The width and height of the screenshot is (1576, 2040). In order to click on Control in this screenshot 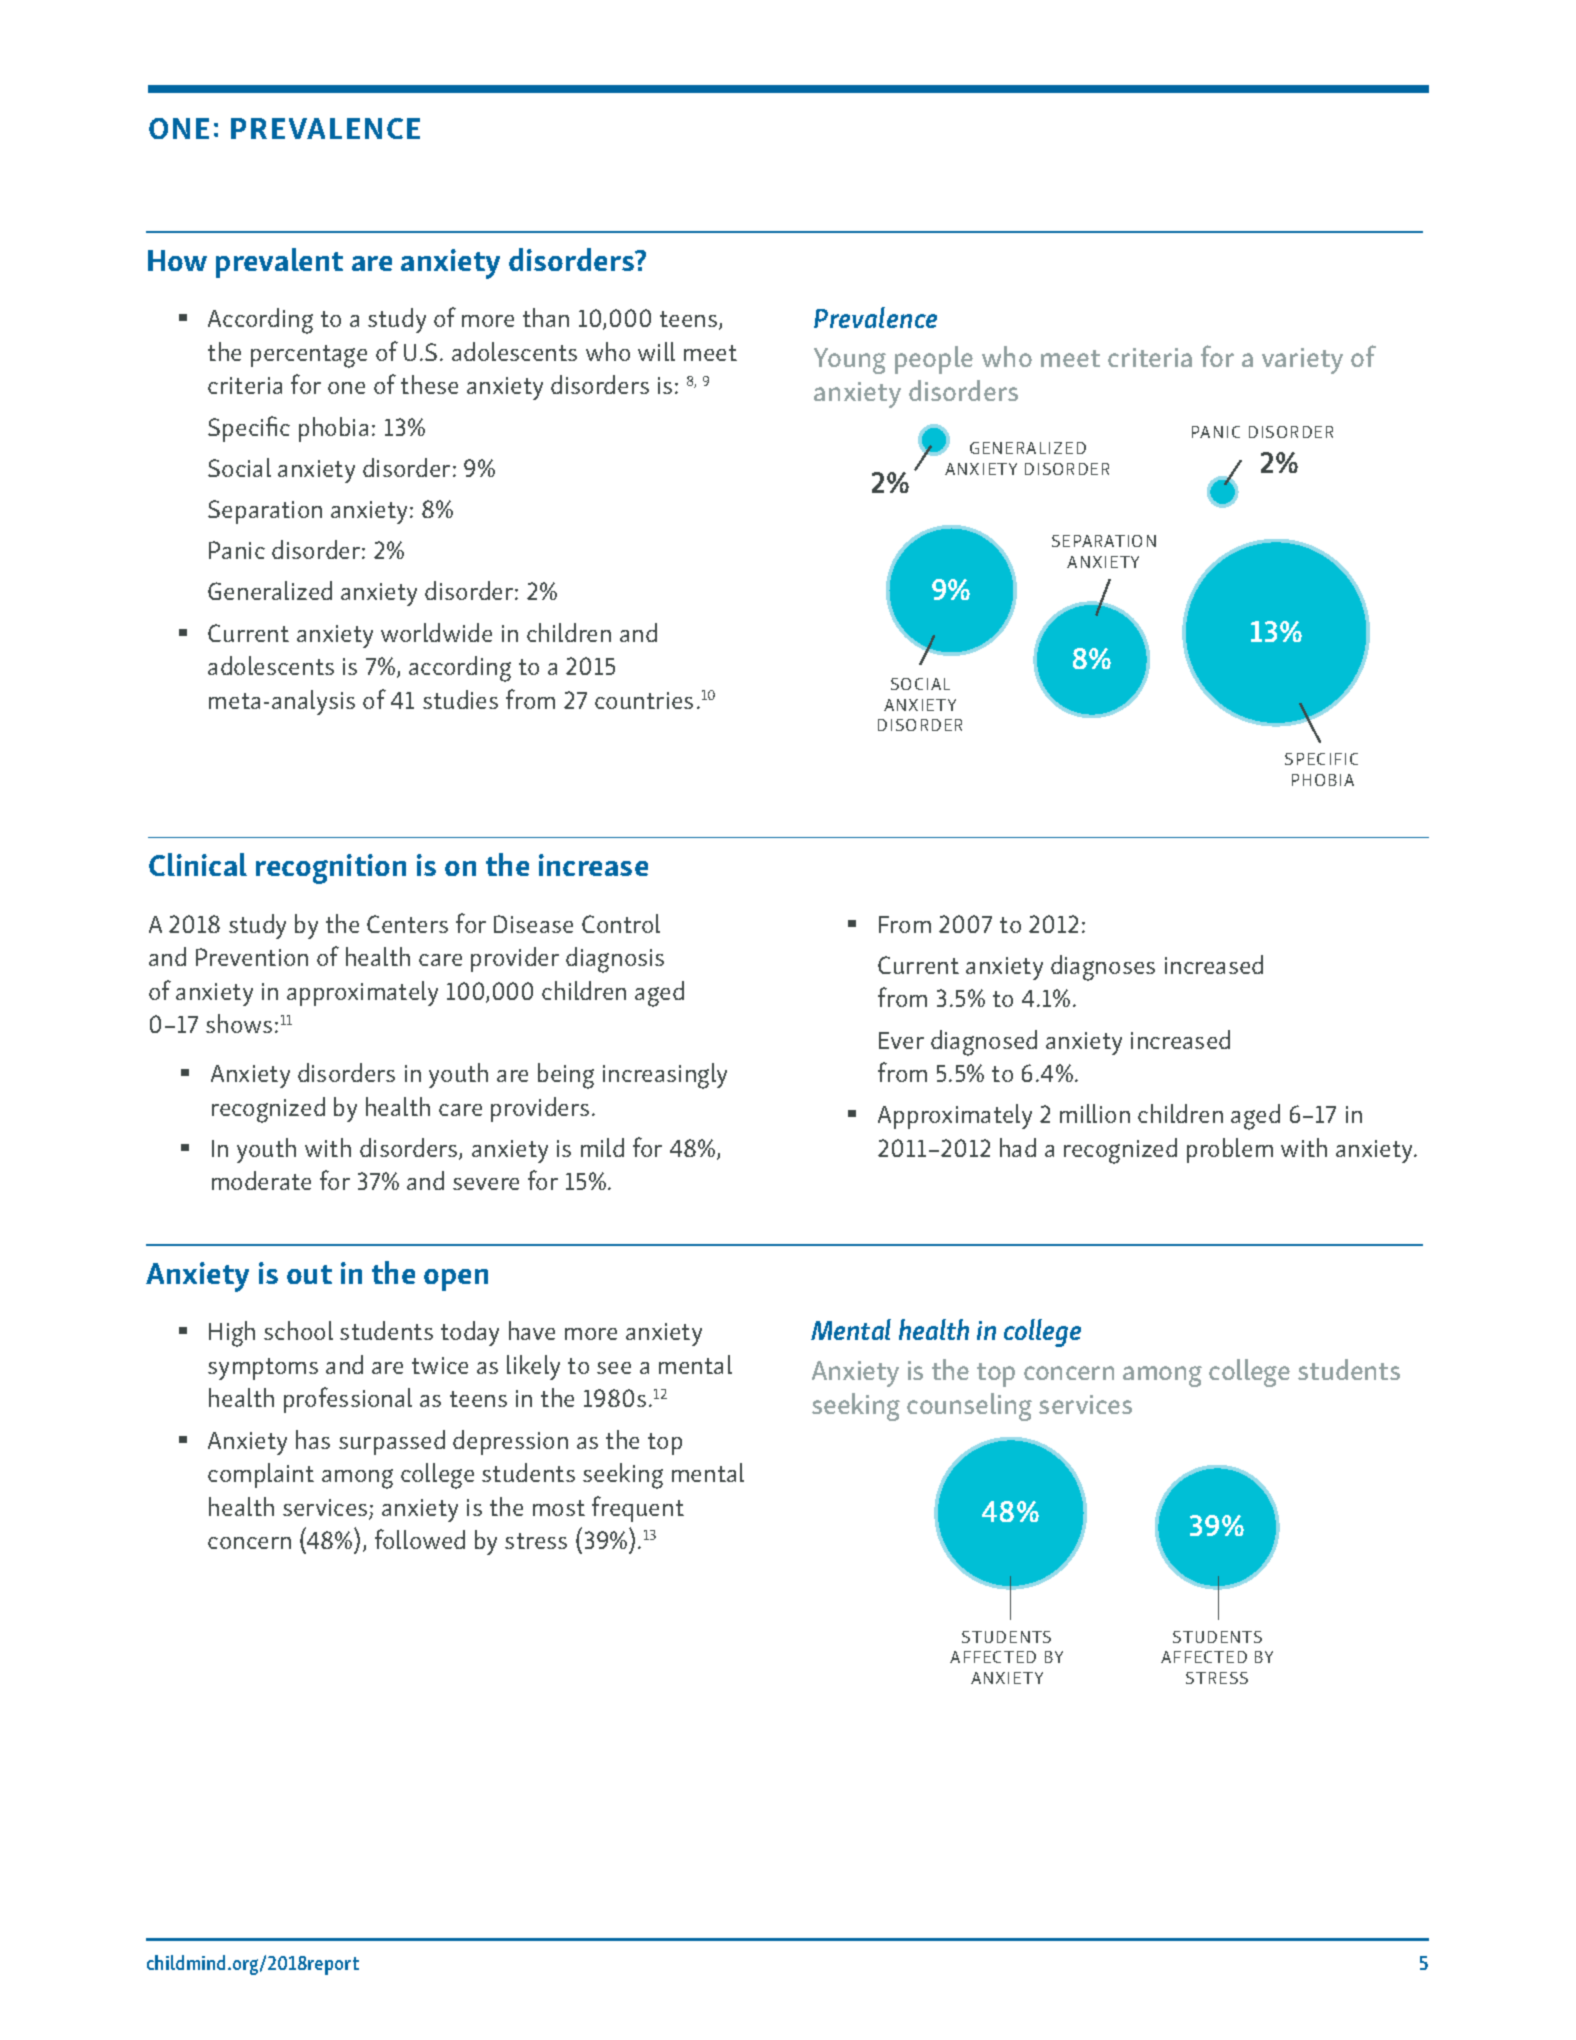, I will do `click(621, 923)`.
